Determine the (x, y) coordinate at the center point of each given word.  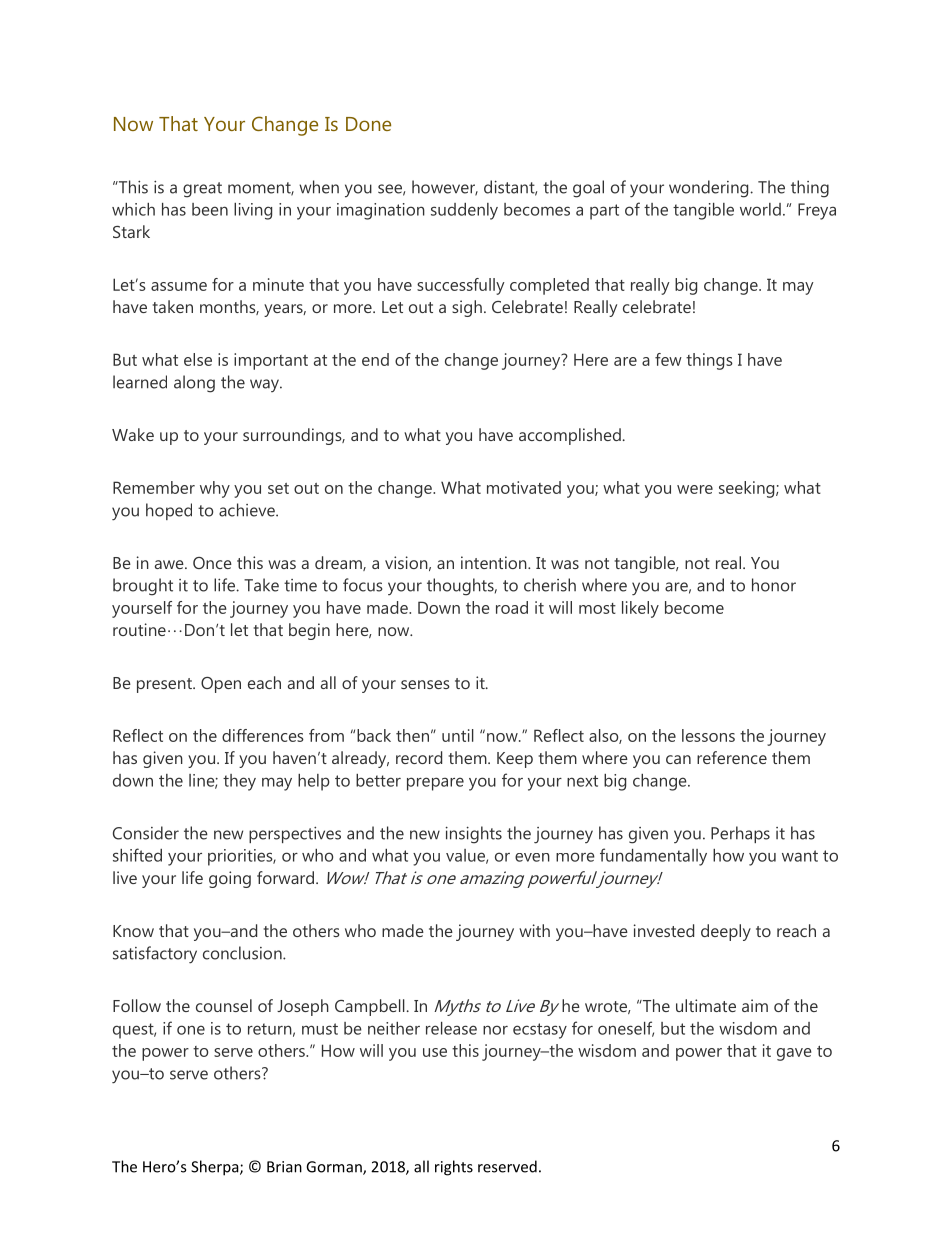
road (512, 607)
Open (221, 685)
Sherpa (216, 1168)
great (202, 190)
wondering (710, 189)
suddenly (464, 211)
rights (454, 1168)
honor (774, 585)
